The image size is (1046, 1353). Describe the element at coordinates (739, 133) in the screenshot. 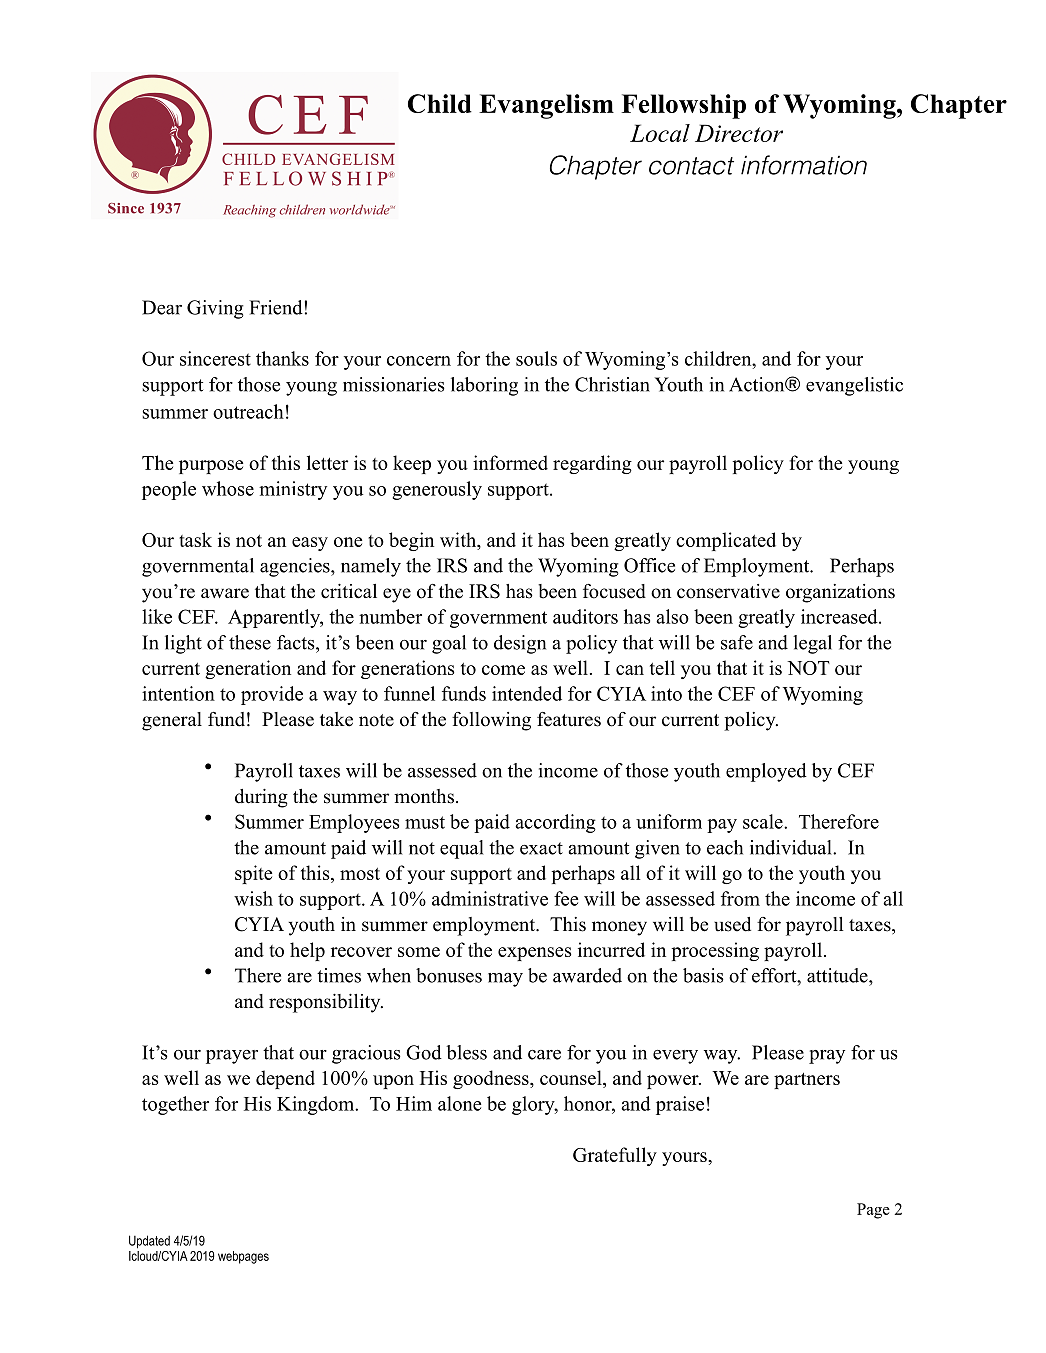

I see `Director` at that location.
